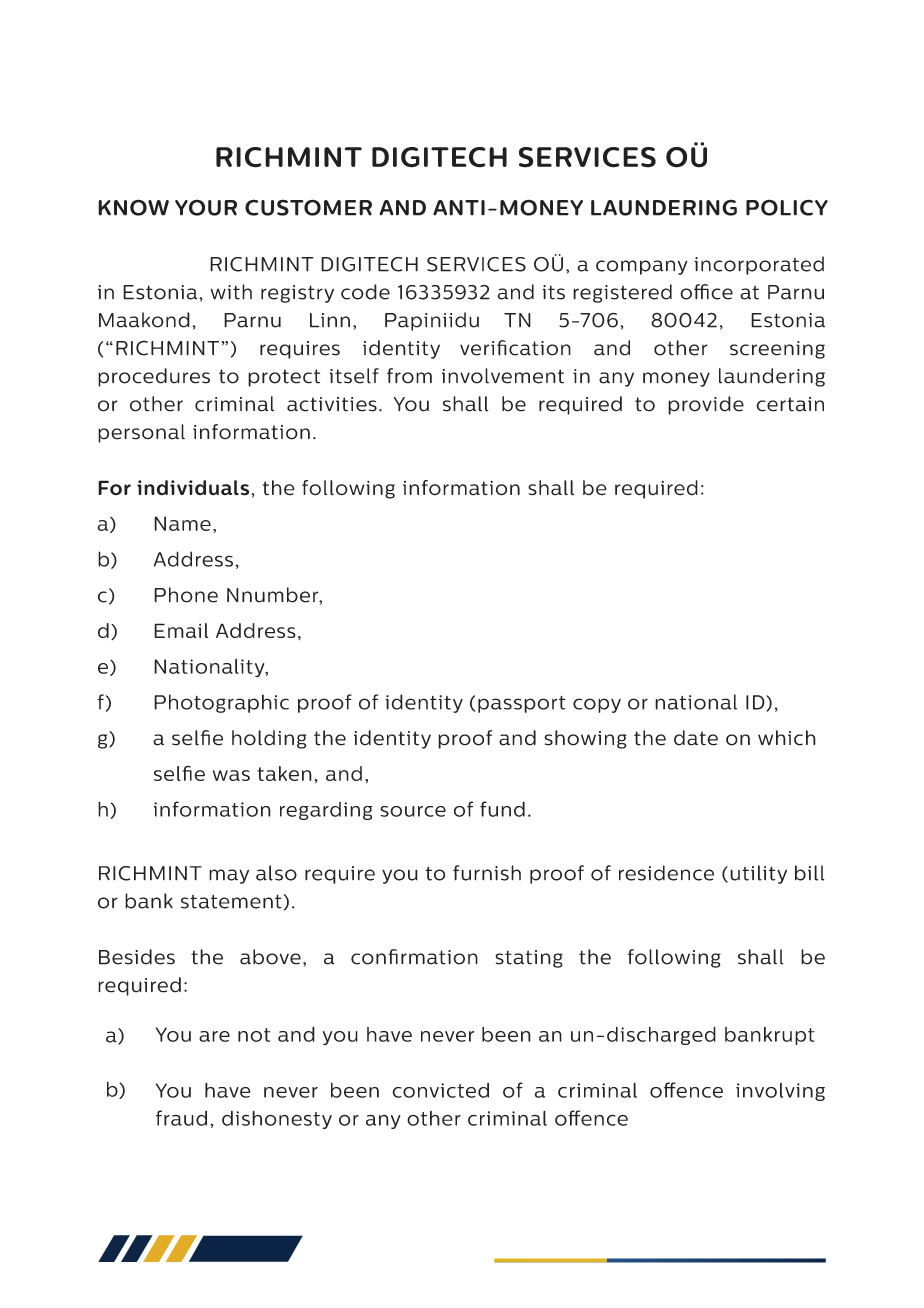  Describe the element at coordinates (206, 207) in the document. I see `YOUR` at that location.
